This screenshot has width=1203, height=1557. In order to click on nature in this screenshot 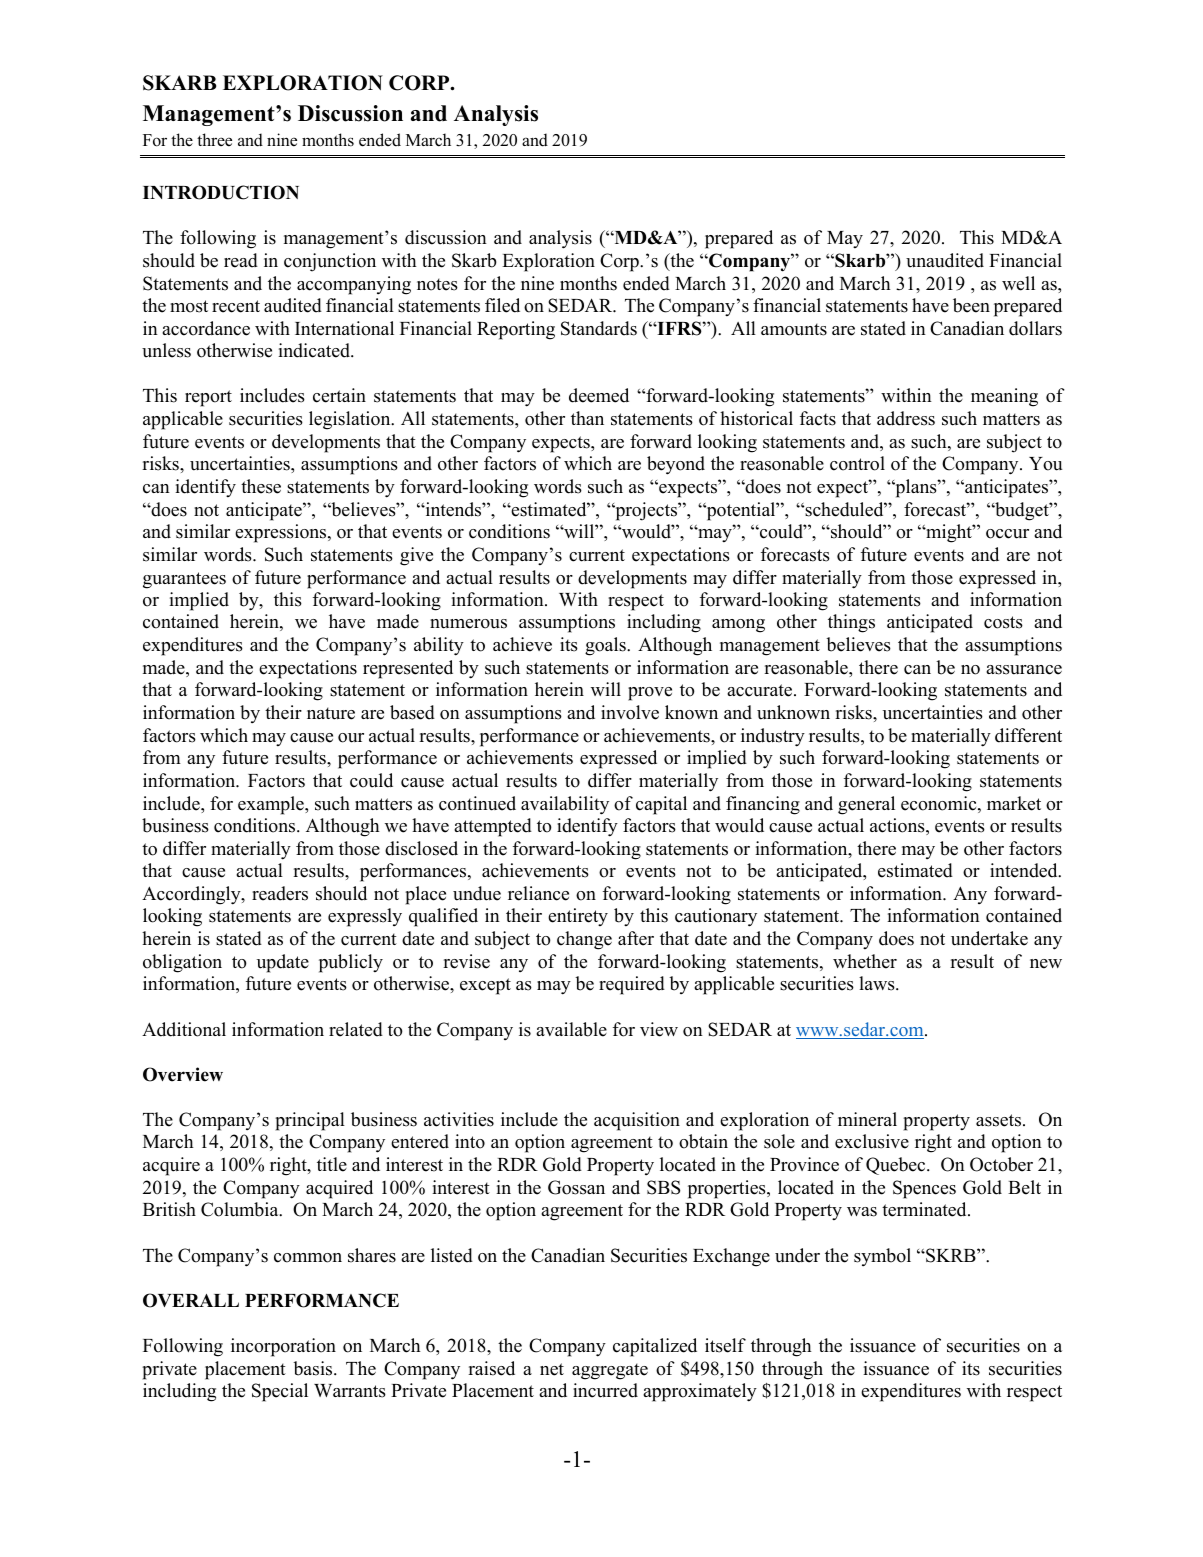, I will do `click(331, 713)`.
